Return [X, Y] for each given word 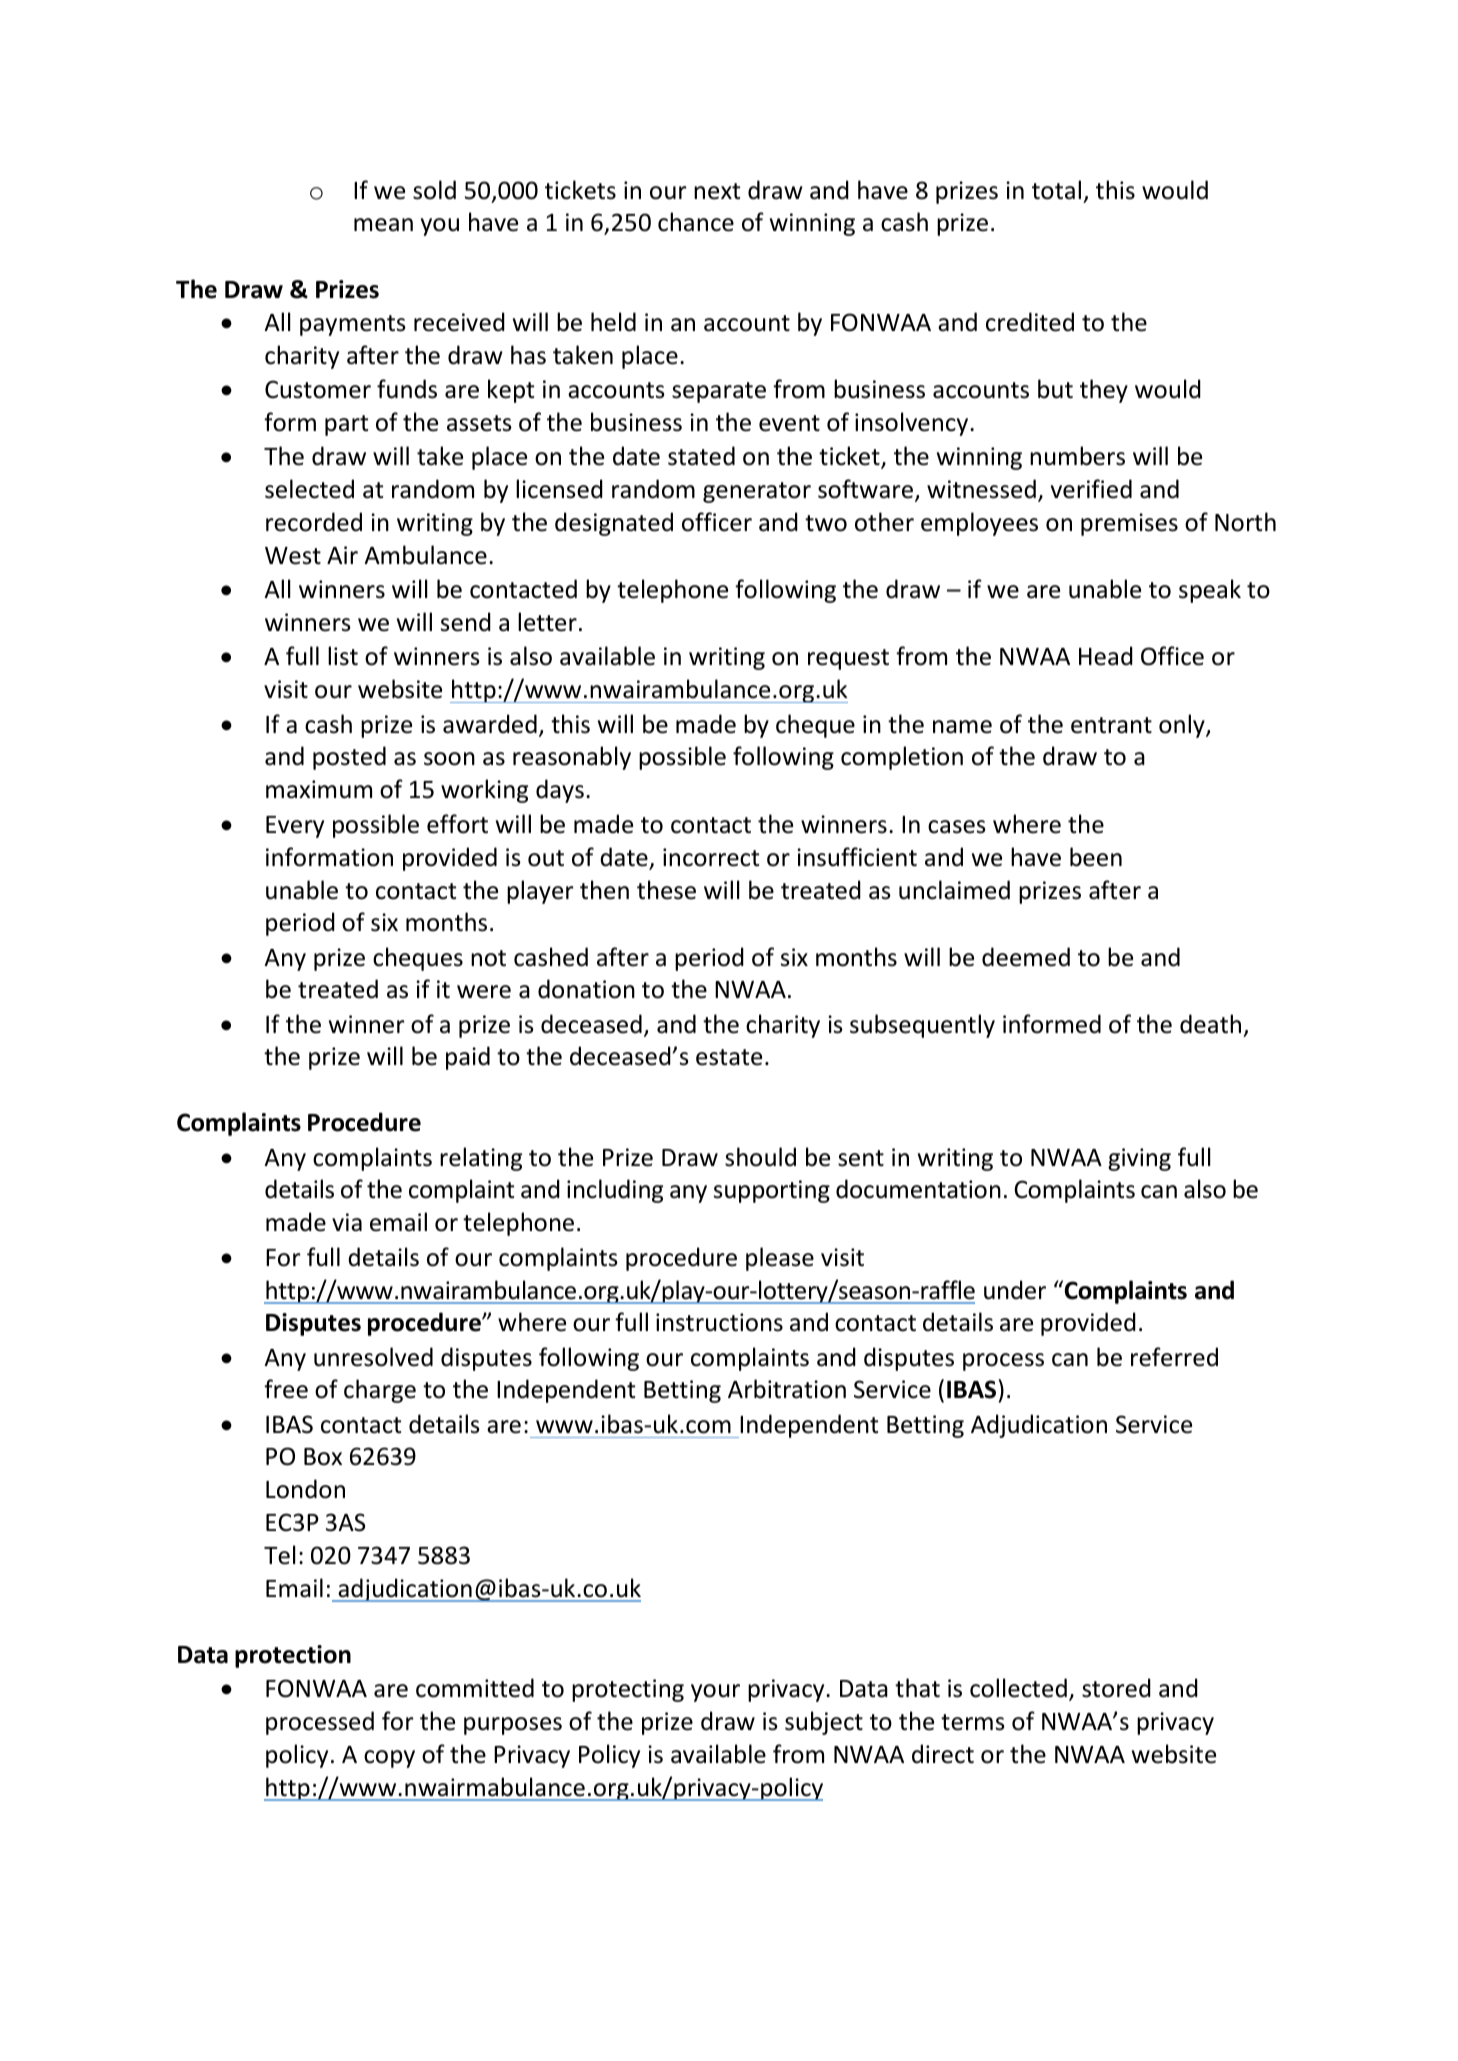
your [715, 1693]
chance [696, 222]
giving [1139, 1159]
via [347, 1222]
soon [449, 759]
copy [389, 1759]
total [1056, 190]
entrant [1111, 725]
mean [383, 225]
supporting [772, 1191]
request [848, 659]
